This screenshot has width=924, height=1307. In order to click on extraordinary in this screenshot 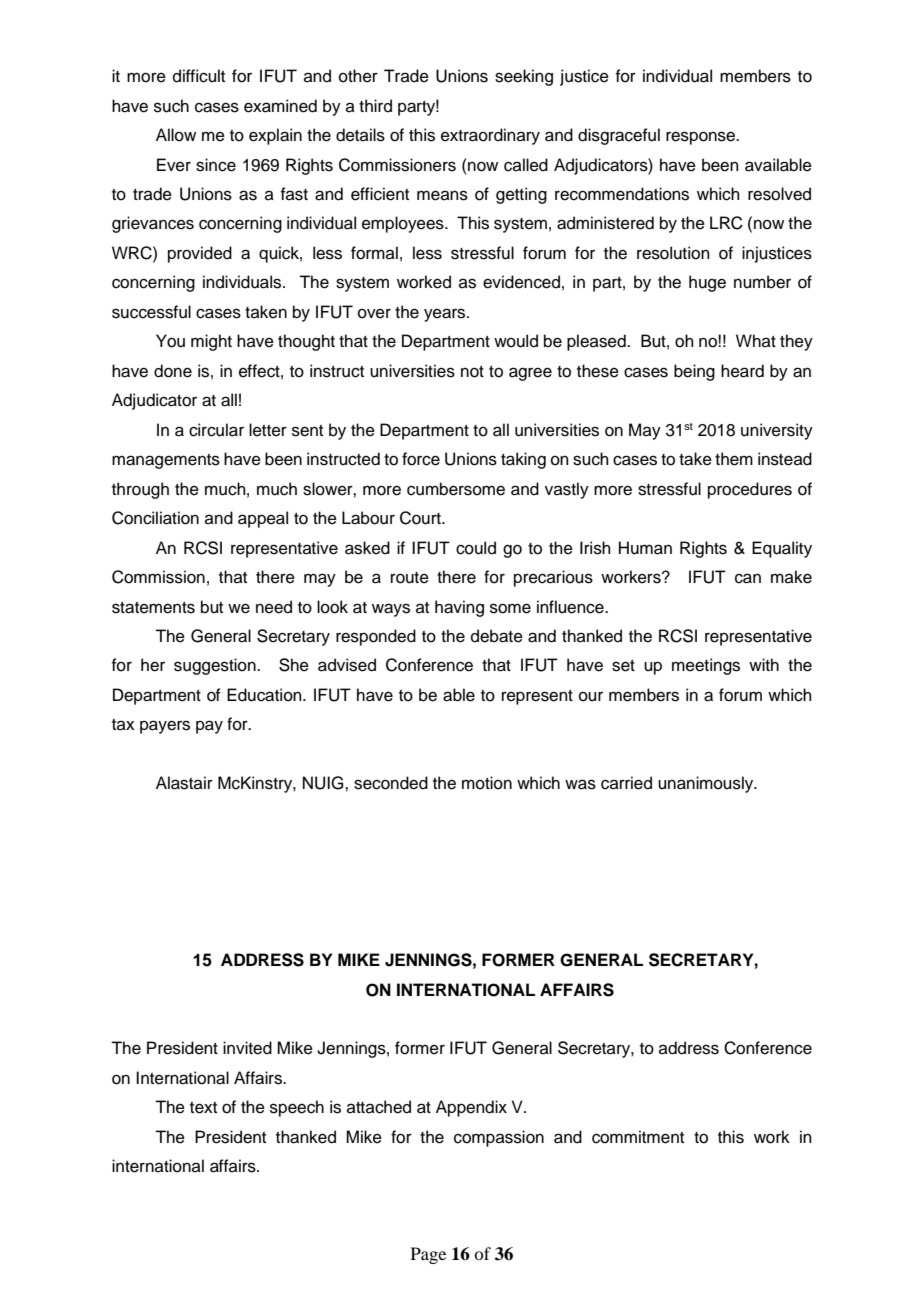, I will do `click(490, 136)`.
